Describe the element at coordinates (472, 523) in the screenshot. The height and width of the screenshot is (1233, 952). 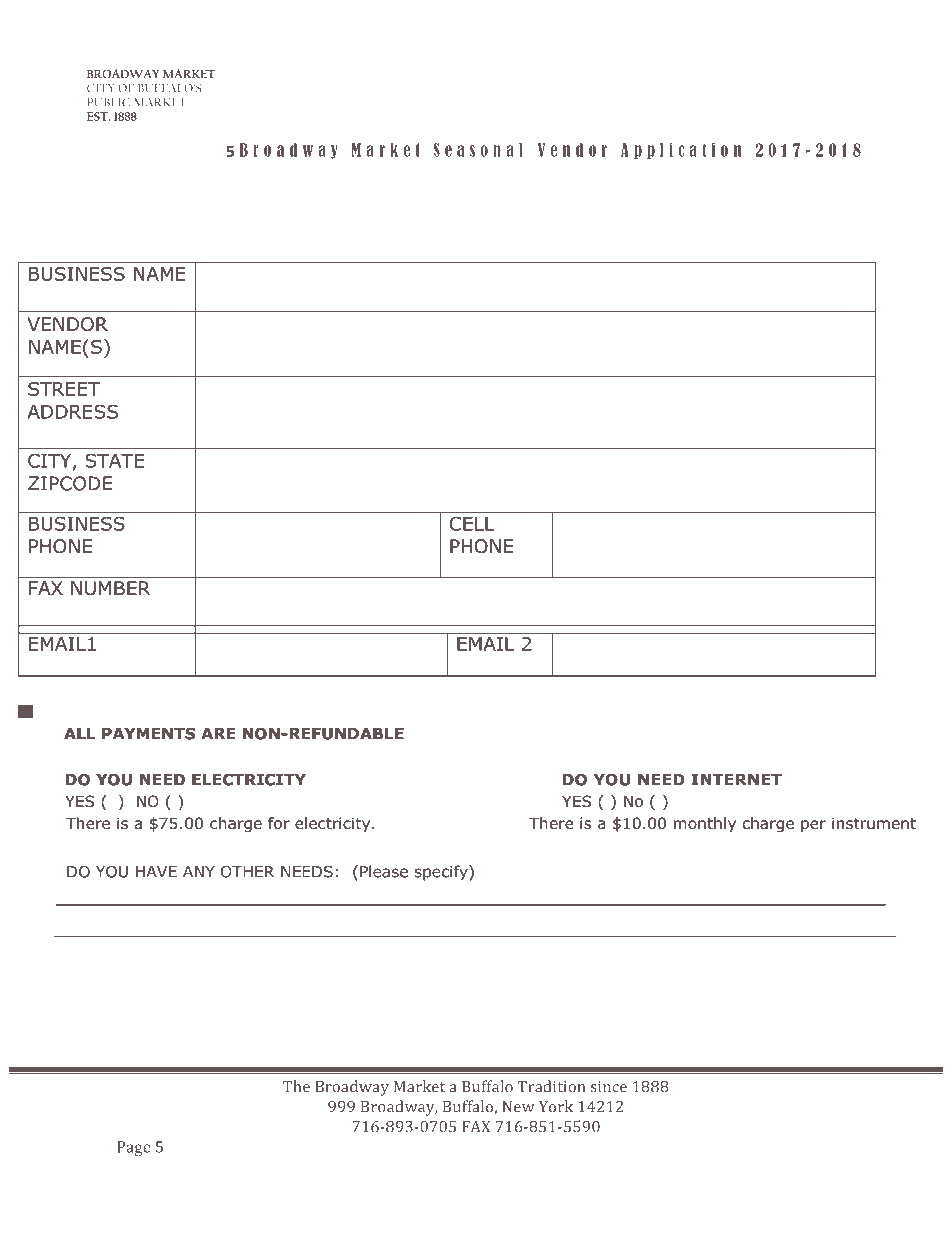
I see `CELL` at that location.
